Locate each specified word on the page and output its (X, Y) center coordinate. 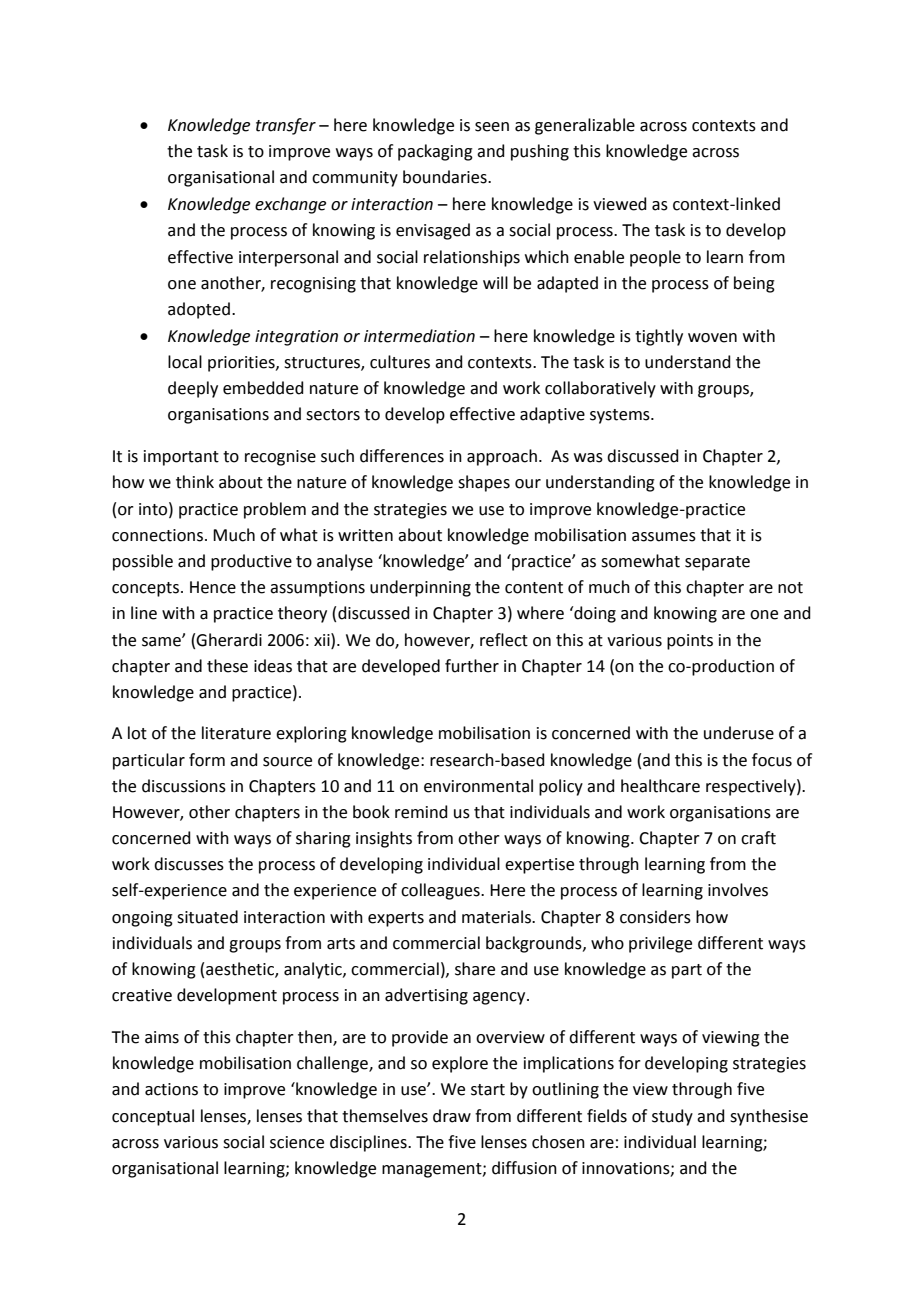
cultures (400, 362)
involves (738, 890)
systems (621, 416)
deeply (193, 389)
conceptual (153, 1117)
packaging (435, 152)
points (690, 642)
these (227, 666)
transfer (286, 126)
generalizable (585, 126)
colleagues (441, 891)
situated (207, 917)
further (472, 666)
